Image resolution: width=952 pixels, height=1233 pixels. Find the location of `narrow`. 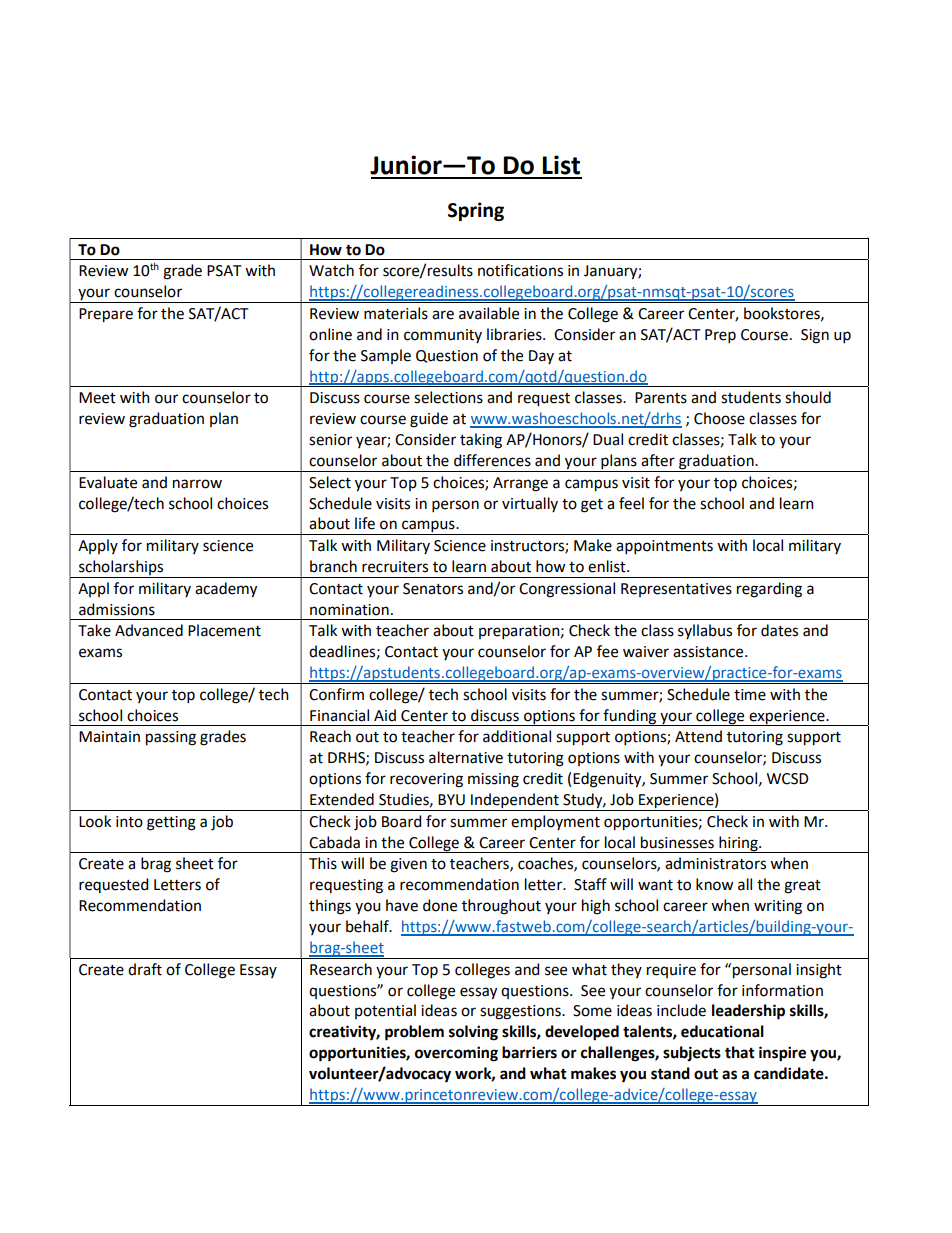

narrow is located at coordinates (197, 484).
